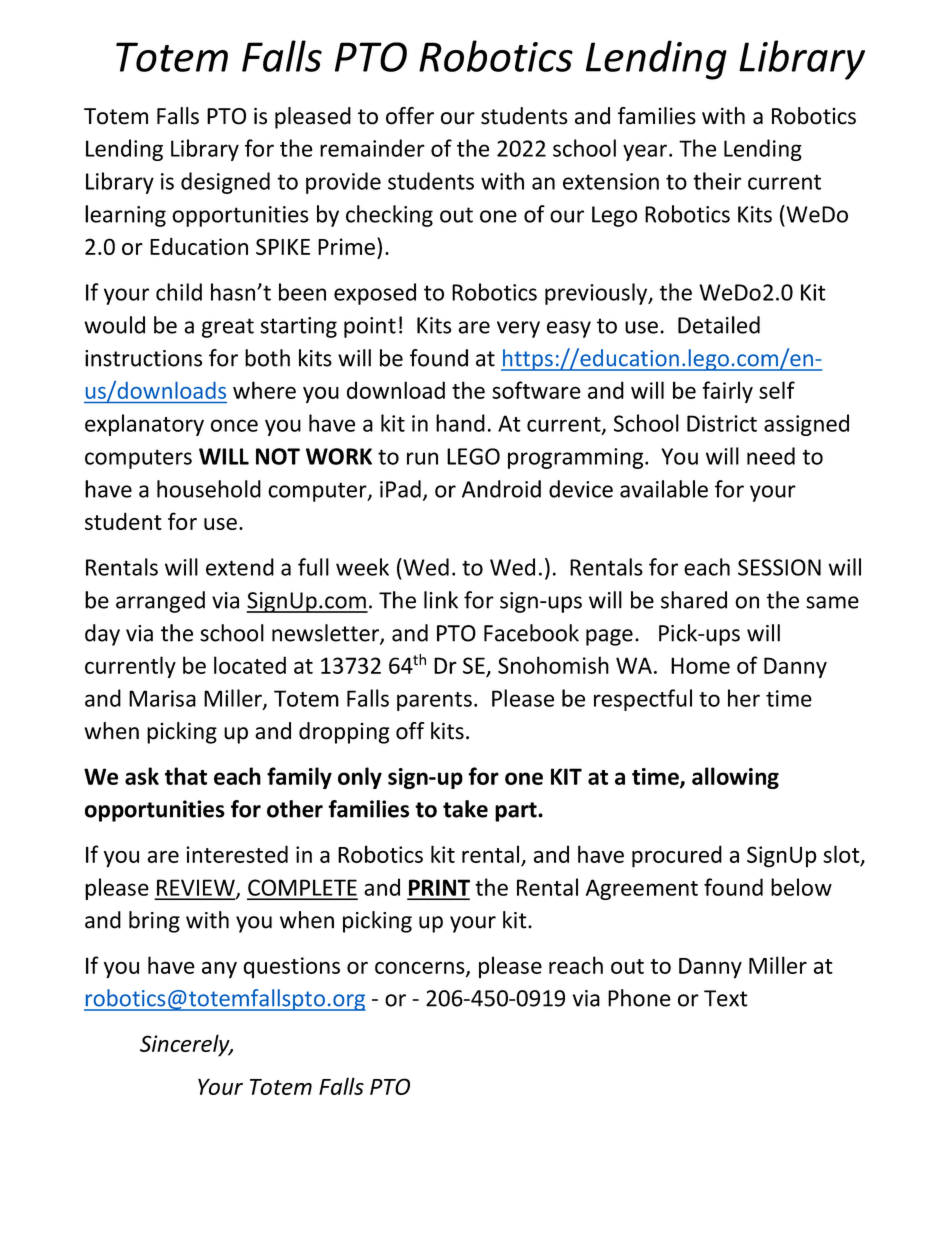 Image resolution: width=952 pixels, height=1233 pixels. I want to click on learning, so click(125, 216).
